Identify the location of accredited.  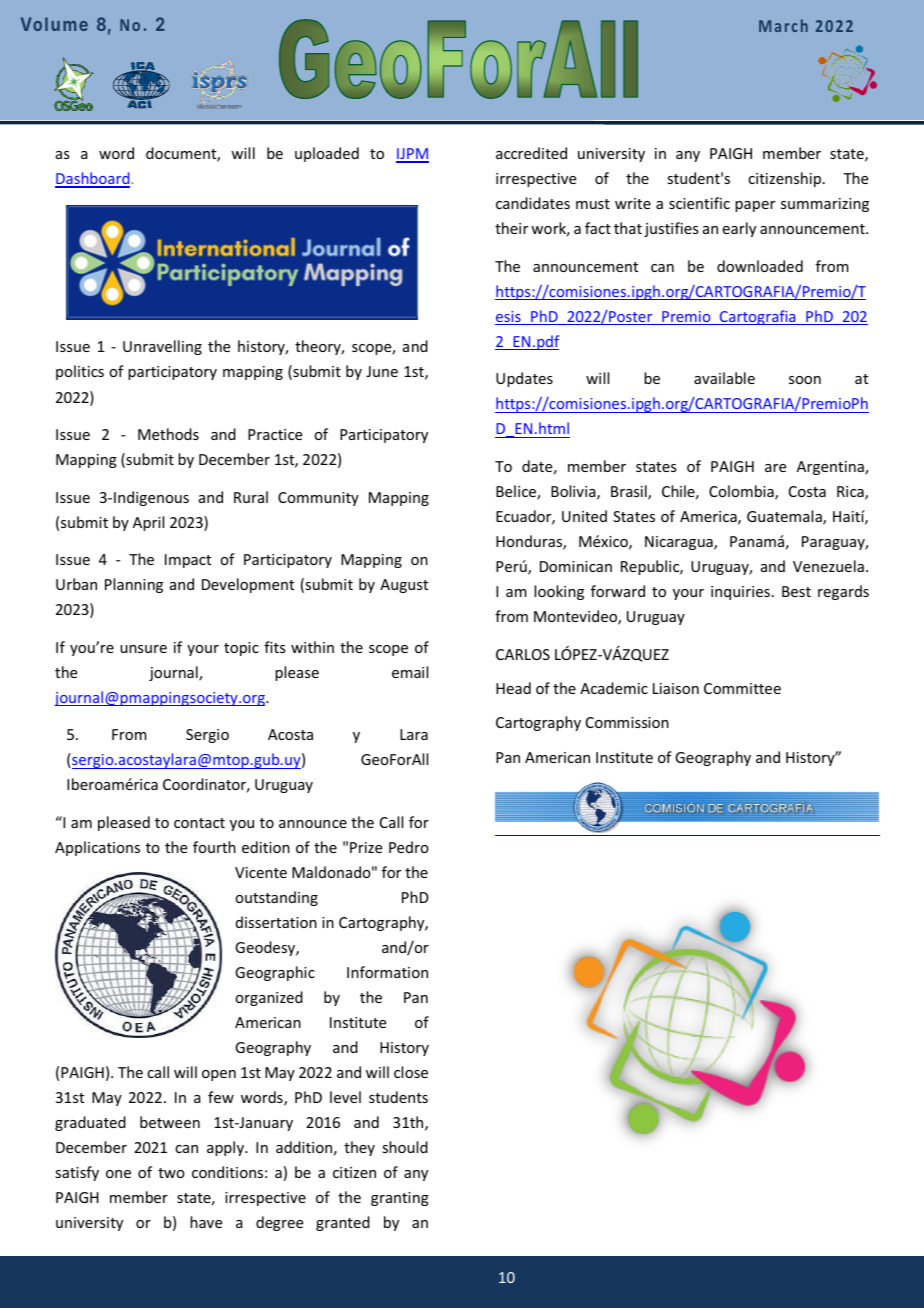
(531, 153).
